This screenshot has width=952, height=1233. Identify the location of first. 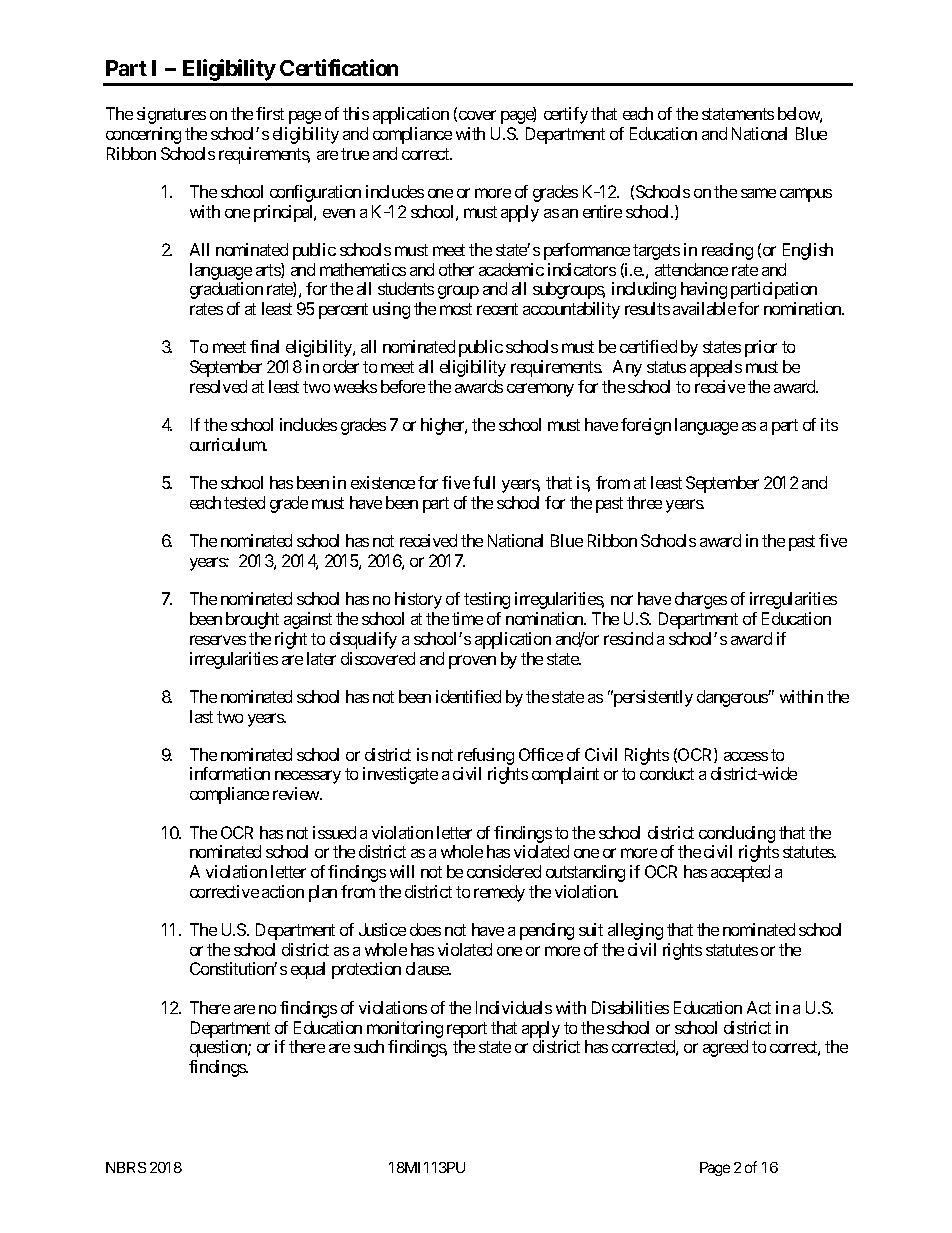
(270, 113).
